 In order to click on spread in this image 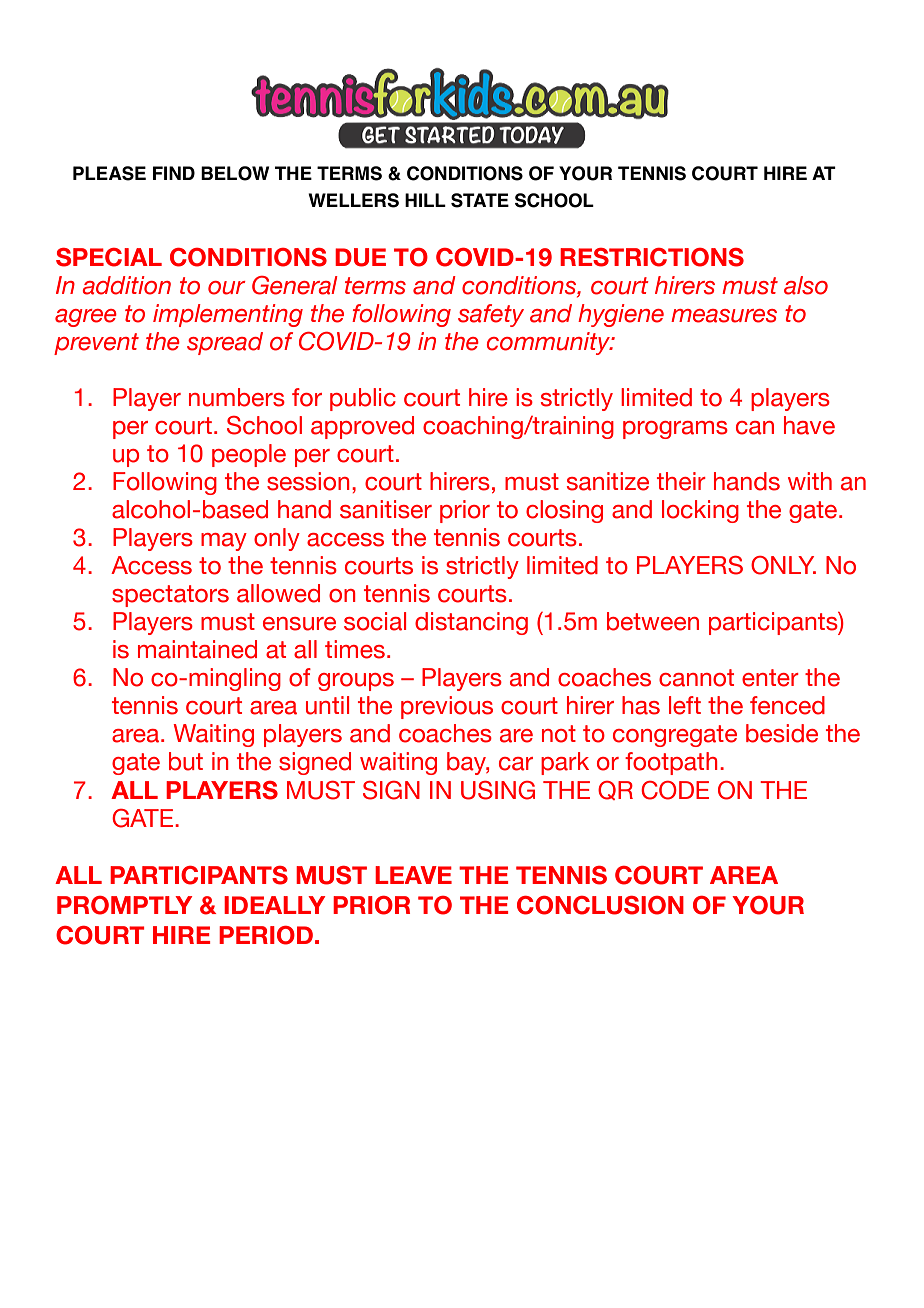, I will do `click(225, 343)`.
